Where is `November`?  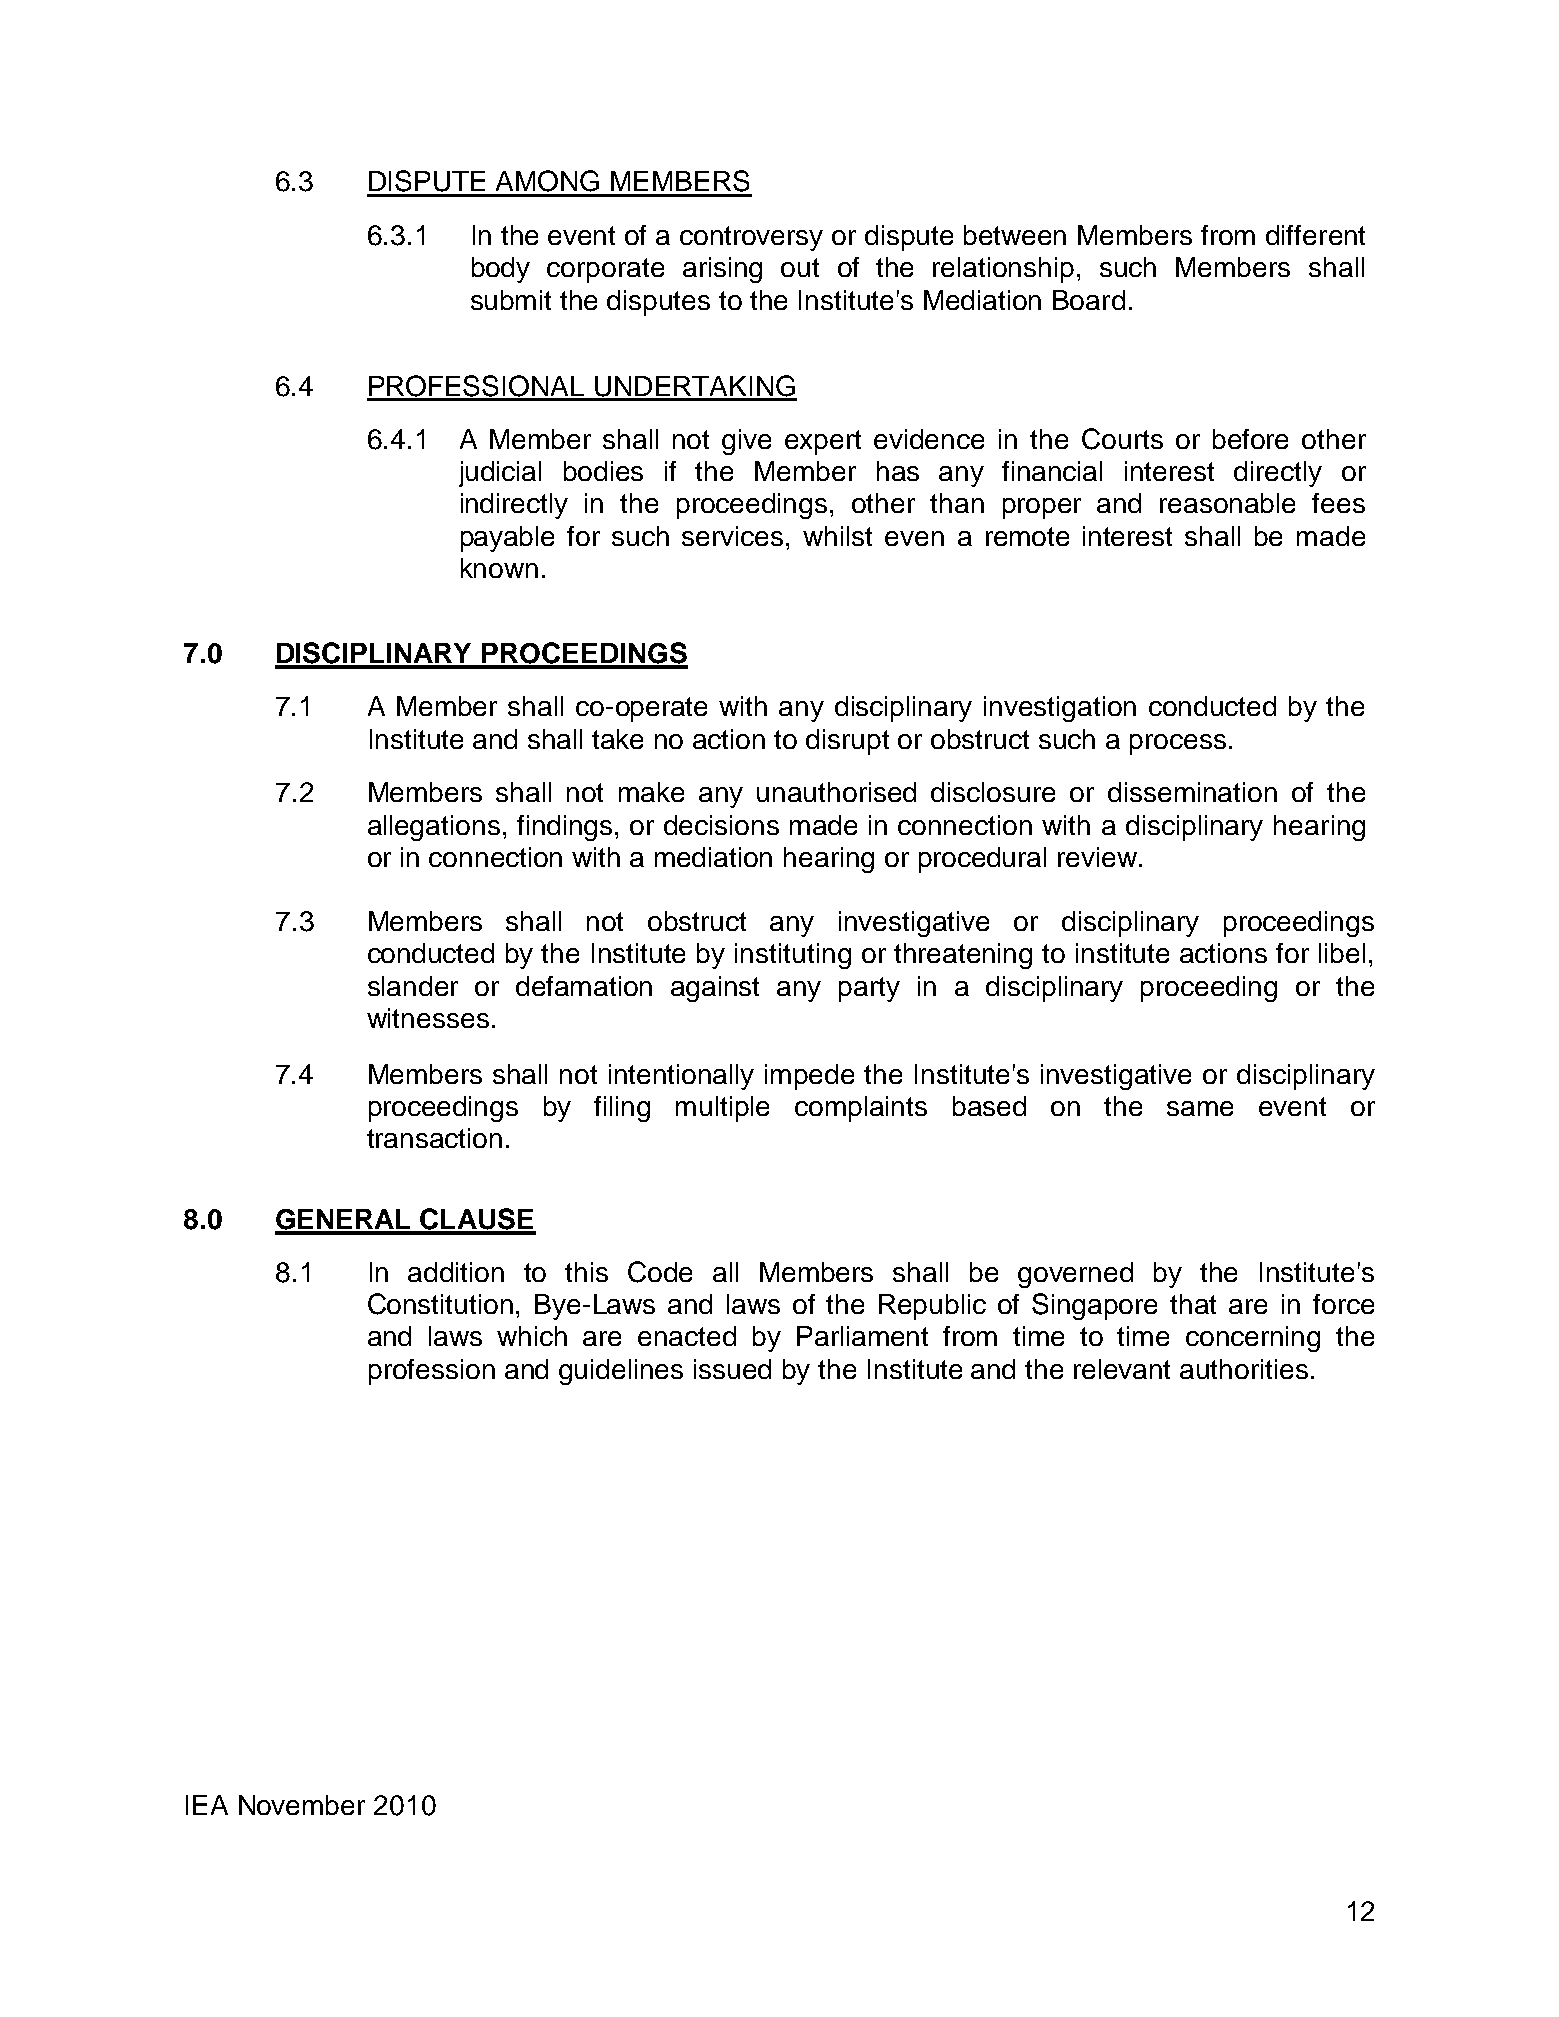
November is located at coordinates (302, 1805).
